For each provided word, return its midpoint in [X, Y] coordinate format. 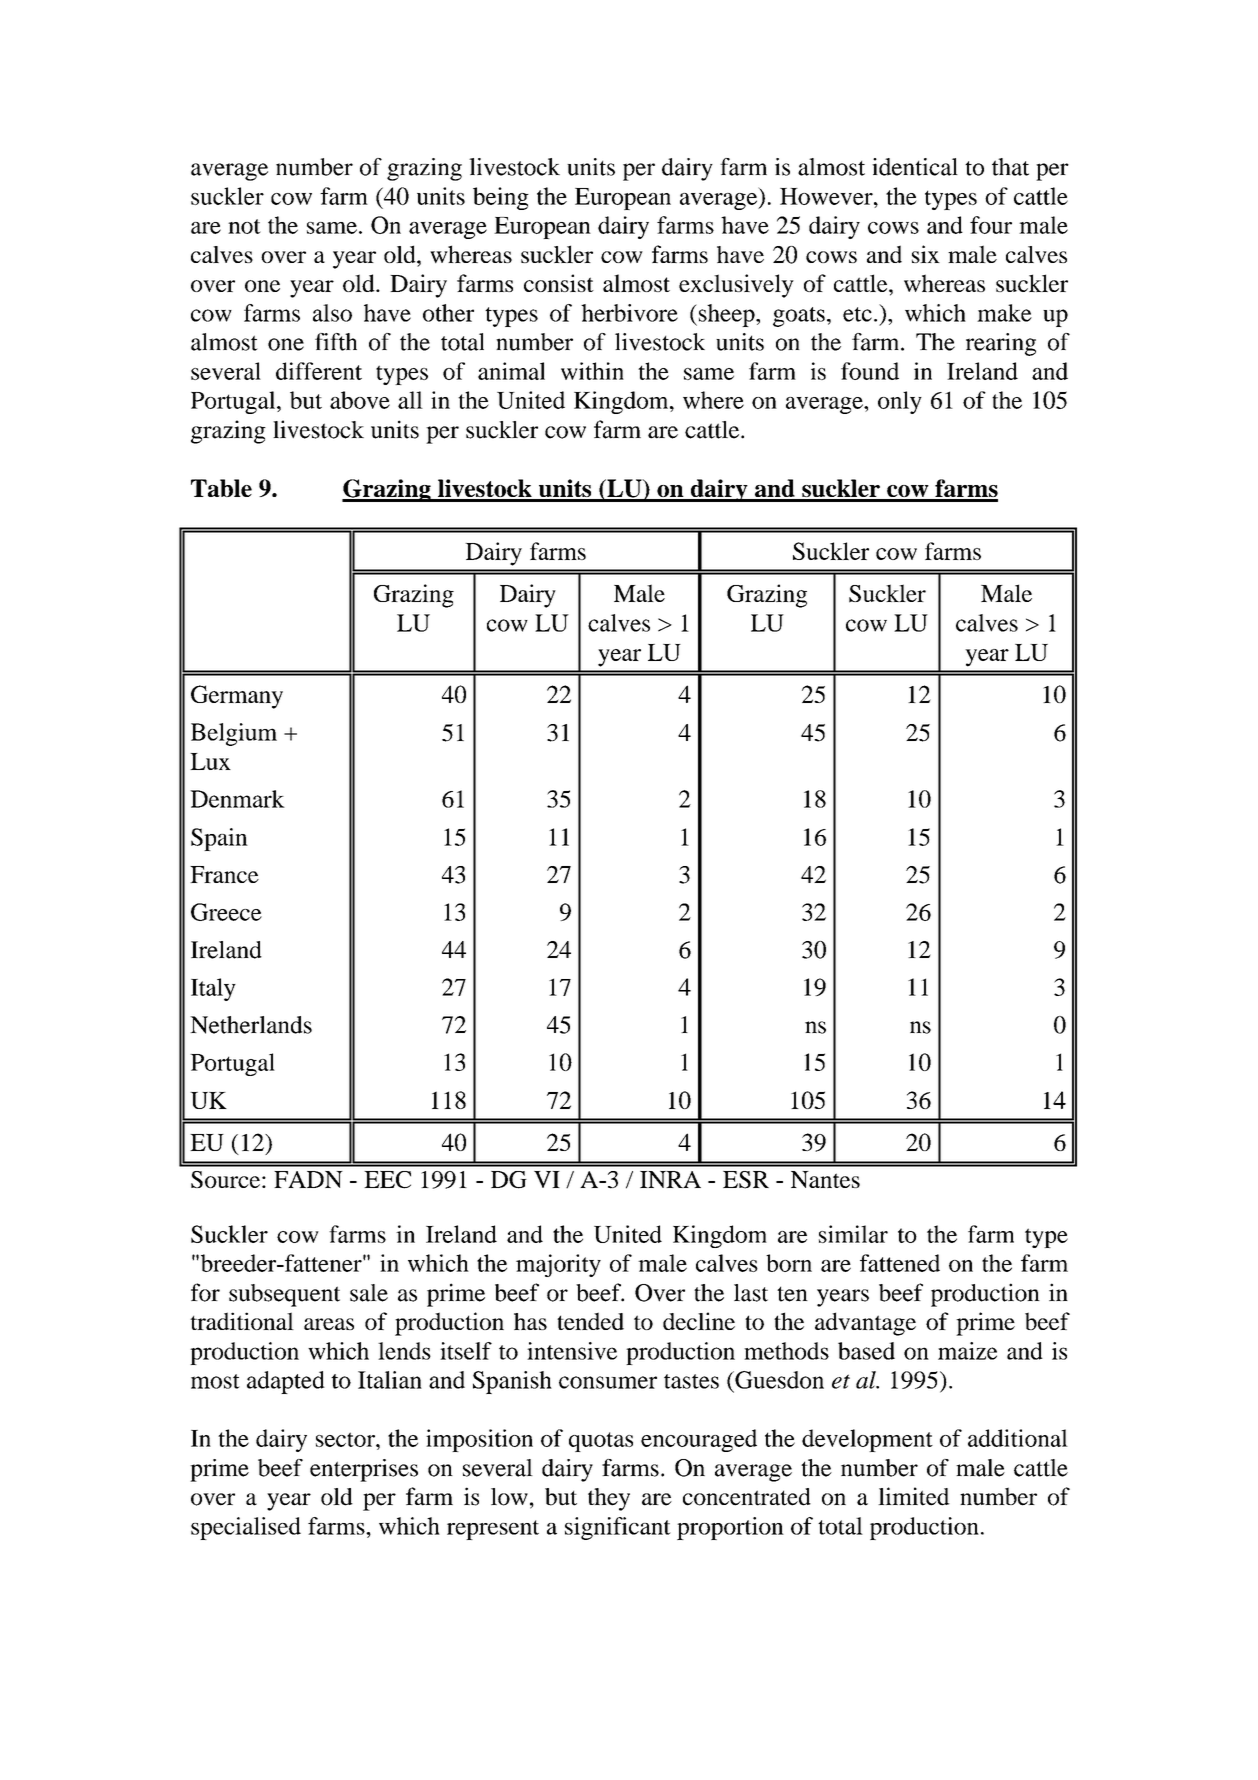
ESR [746, 1180]
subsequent [284, 1295]
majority [558, 1265]
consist [559, 283]
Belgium [234, 734]
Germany [237, 697]
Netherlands [251, 1025]
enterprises [364, 1470]
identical [915, 167]
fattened [900, 1263]
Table [221, 488]
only [900, 402]
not [244, 226]
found [870, 371]
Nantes [825, 1179]
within [592, 371]
